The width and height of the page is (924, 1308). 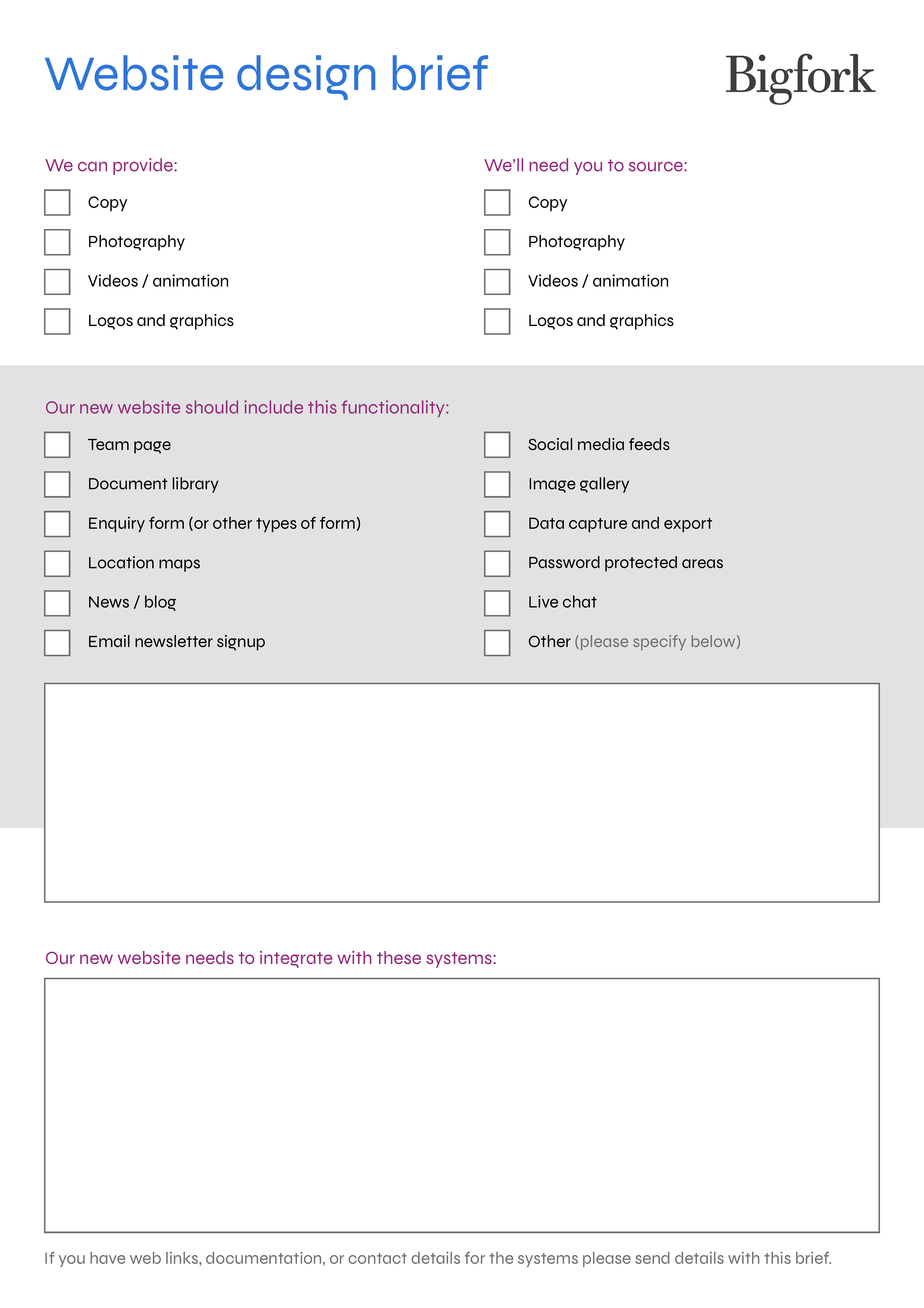 What do you see at coordinates (377, 1258) in the page?
I see `contact` at bounding box center [377, 1258].
